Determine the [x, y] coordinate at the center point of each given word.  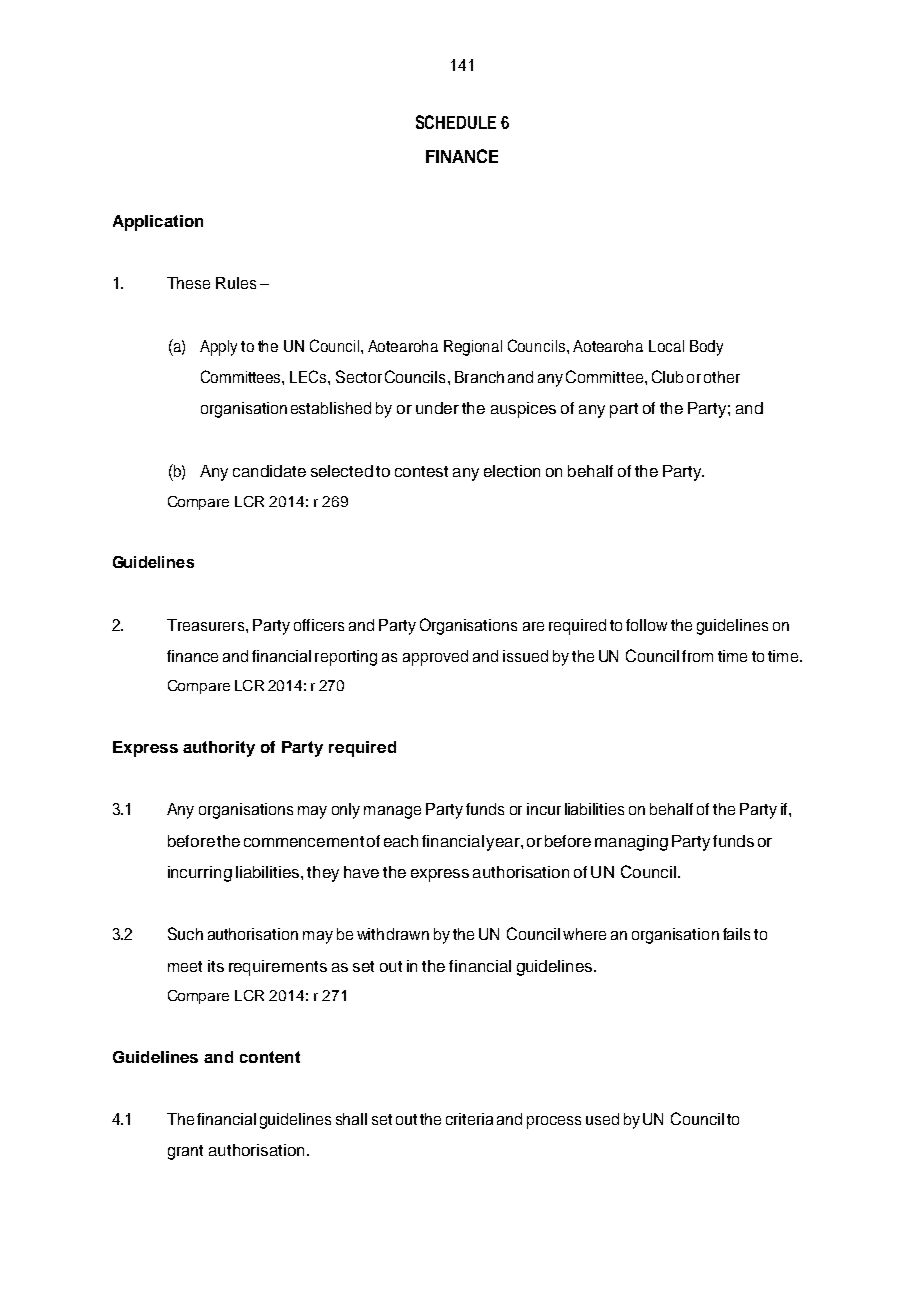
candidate [269, 471]
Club [667, 376]
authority [219, 749]
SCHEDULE [456, 122]
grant [185, 1152]
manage [392, 812]
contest [421, 471]
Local [666, 346]
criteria [469, 1119]
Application [158, 223]
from [697, 656]
